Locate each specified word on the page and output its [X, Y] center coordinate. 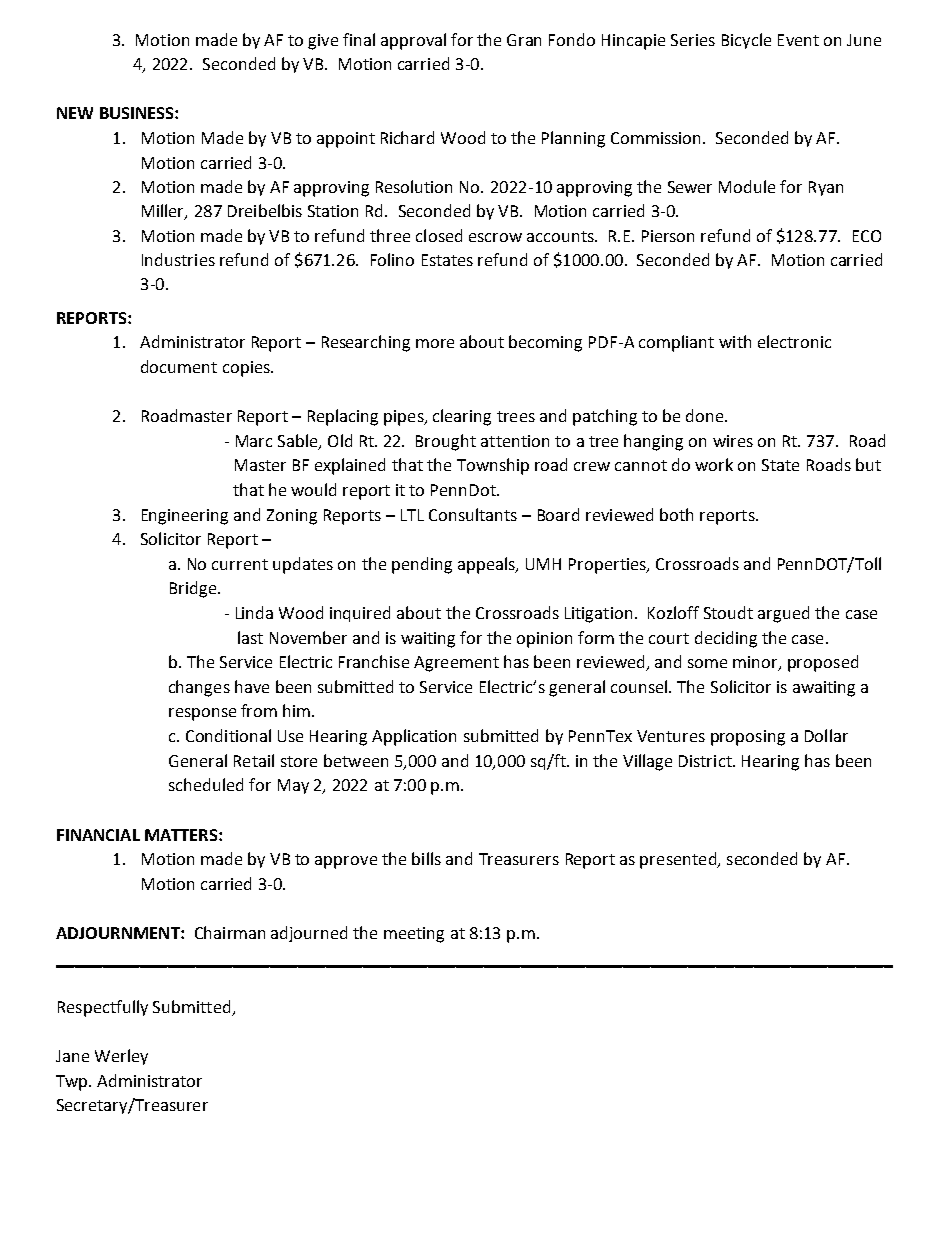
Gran [524, 40]
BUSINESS [138, 113]
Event [798, 40]
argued [783, 614]
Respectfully [103, 1008]
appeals [487, 565]
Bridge [193, 589]
